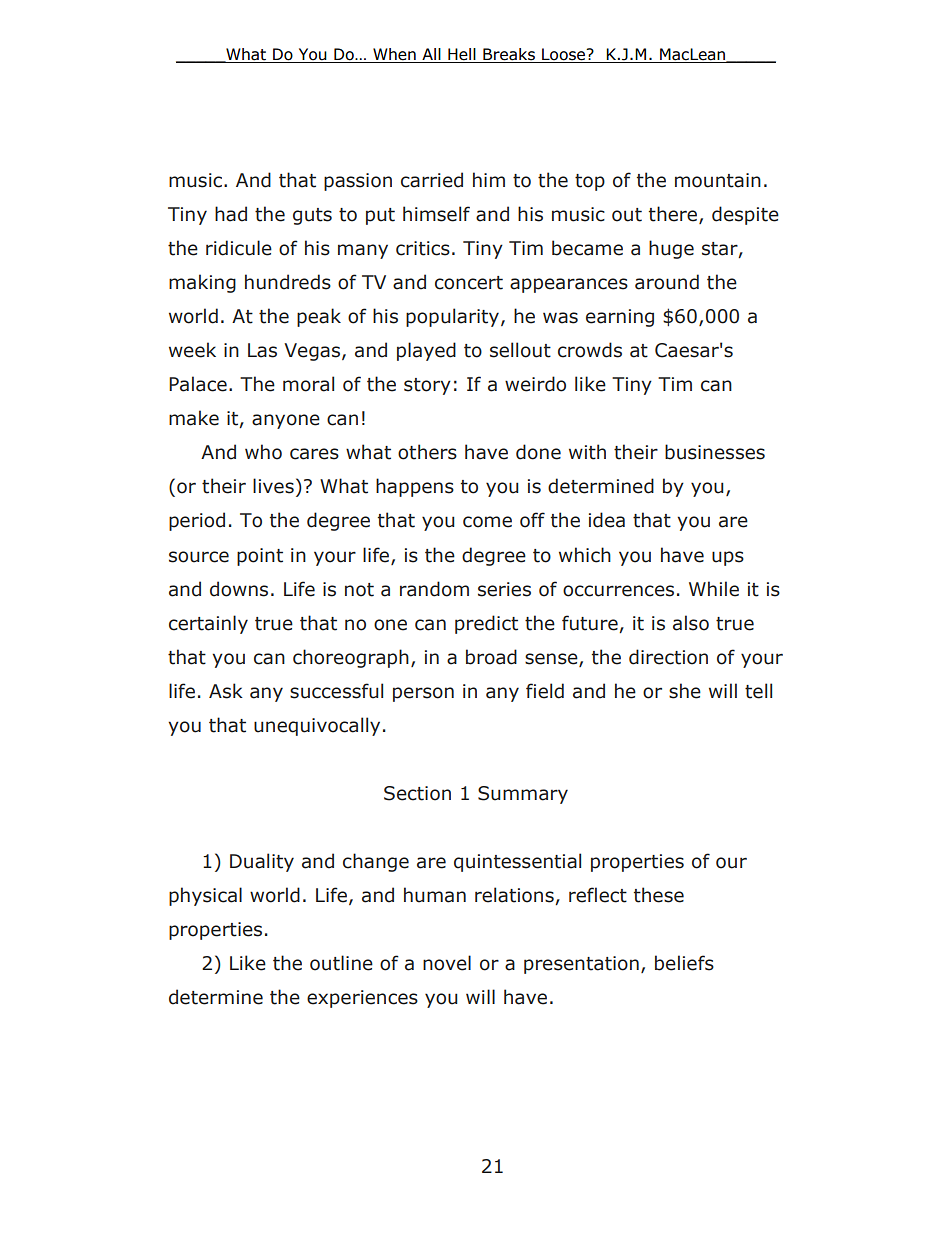 Image resolution: width=952 pixels, height=1233 pixels. What do you see at coordinates (728, 558) in the screenshot?
I see `ups` at bounding box center [728, 558].
